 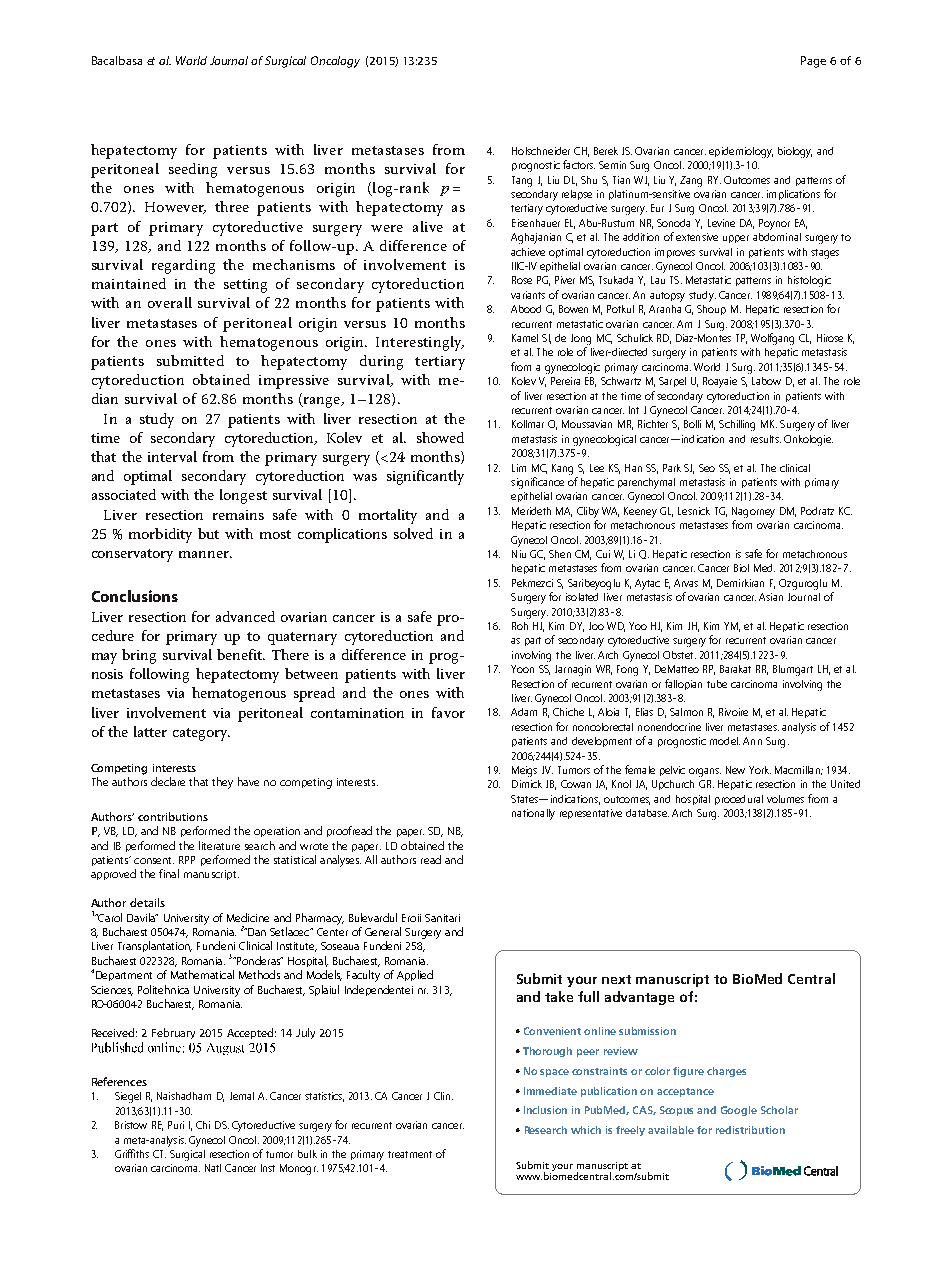 What do you see at coordinates (520, 626) in the page?
I see `Roh` at bounding box center [520, 626].
